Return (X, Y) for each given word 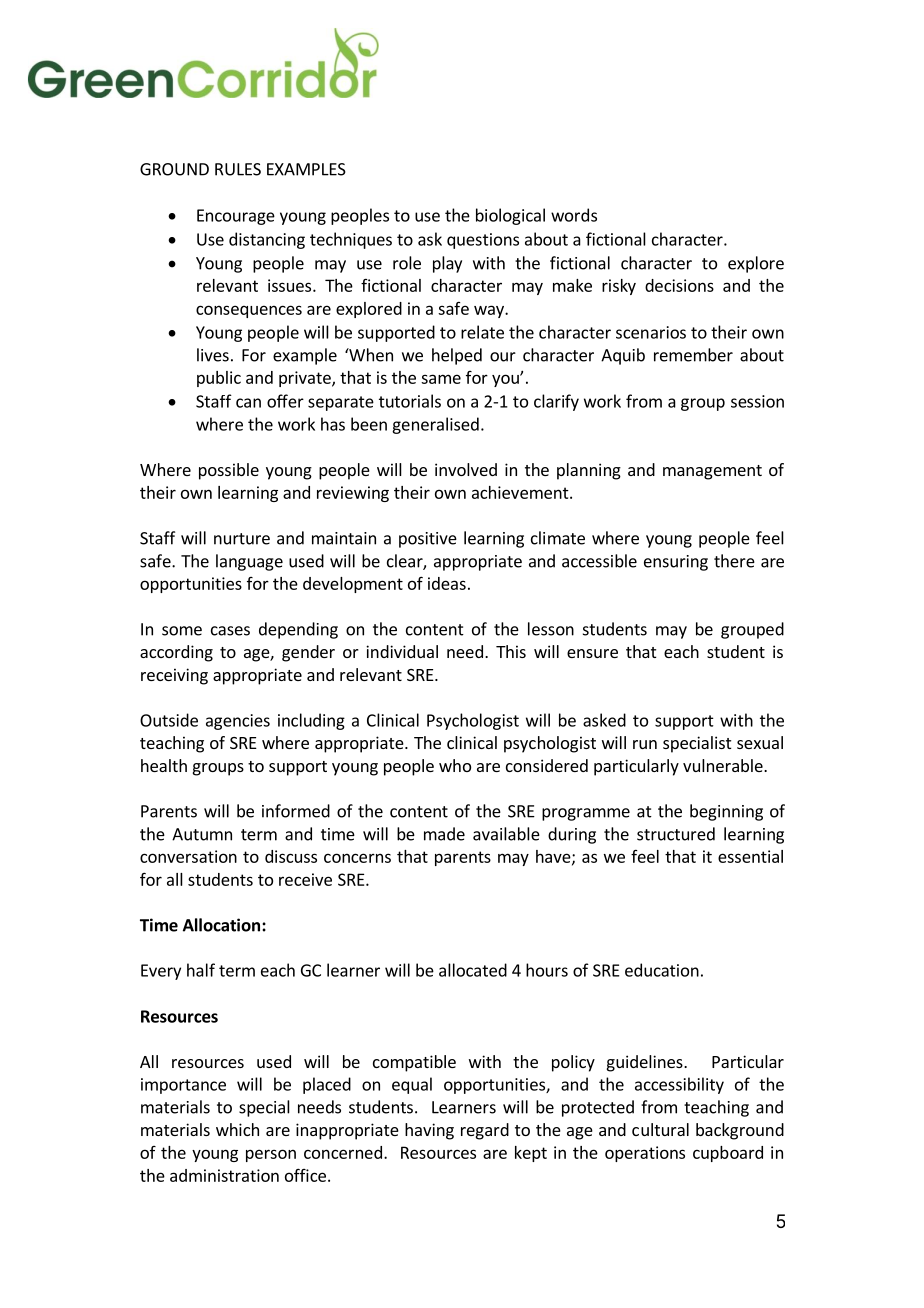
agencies (238, 722)
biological (510, 216)
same (441, 379)
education (662, 970)
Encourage (236, 217)
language (249, 562)
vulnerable (724, 765)
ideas (447, 583)
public (219, 379)
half (201, 970)
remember (693, 355)
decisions (679, 285)
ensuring (676, 563)
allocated (473, 970)
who (455, 765)
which (237, 1129)
